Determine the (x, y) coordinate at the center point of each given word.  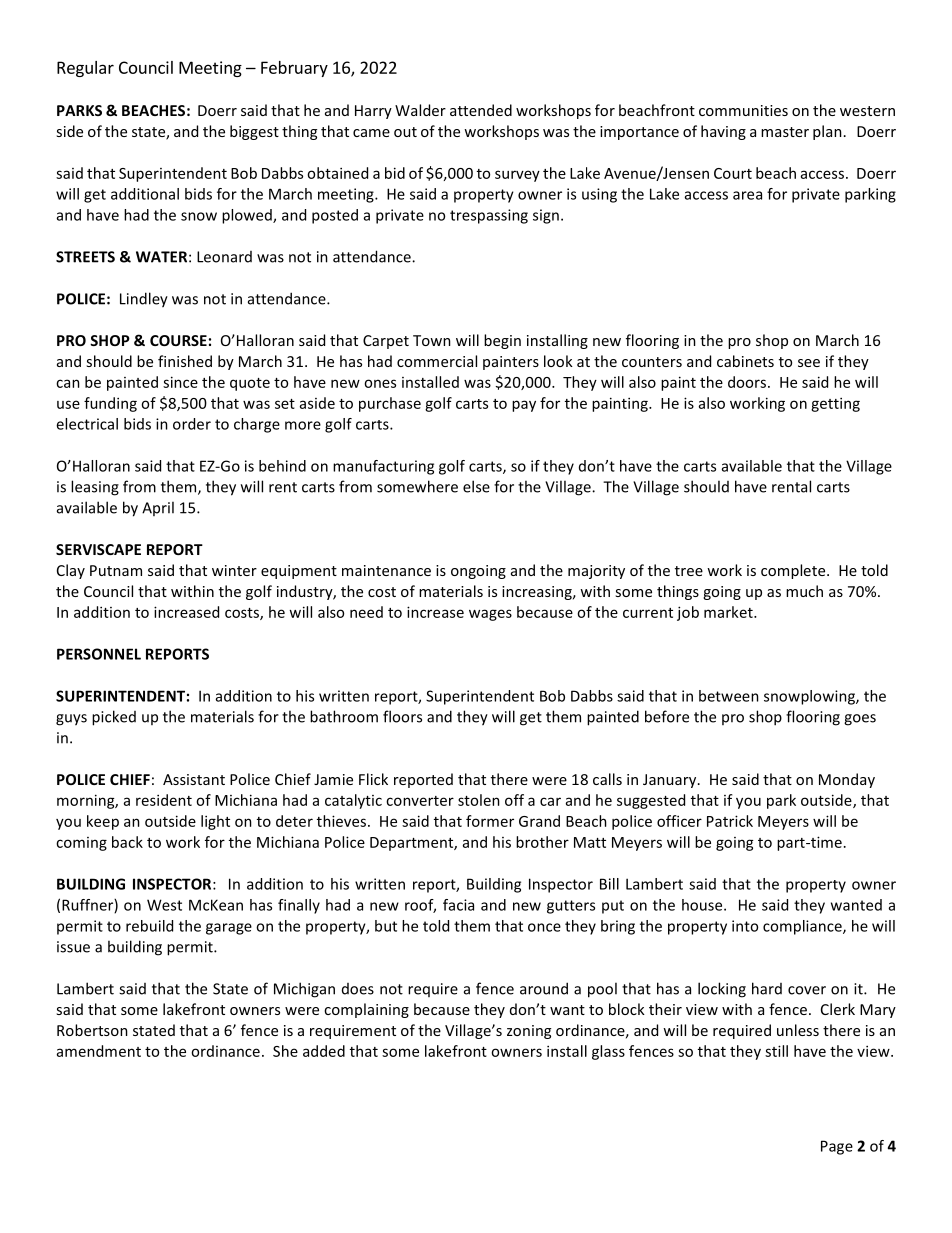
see (809, 363)
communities (743, 110)
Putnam (116, 570)
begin (502, 341)
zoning (529, 1032)
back (127, 842)
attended (481, 110)
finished (185, 361)
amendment (99, 1051)
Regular (85, 69)
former (490, 821)
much (804, 591)
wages (490, 615)
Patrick (730, 821)
